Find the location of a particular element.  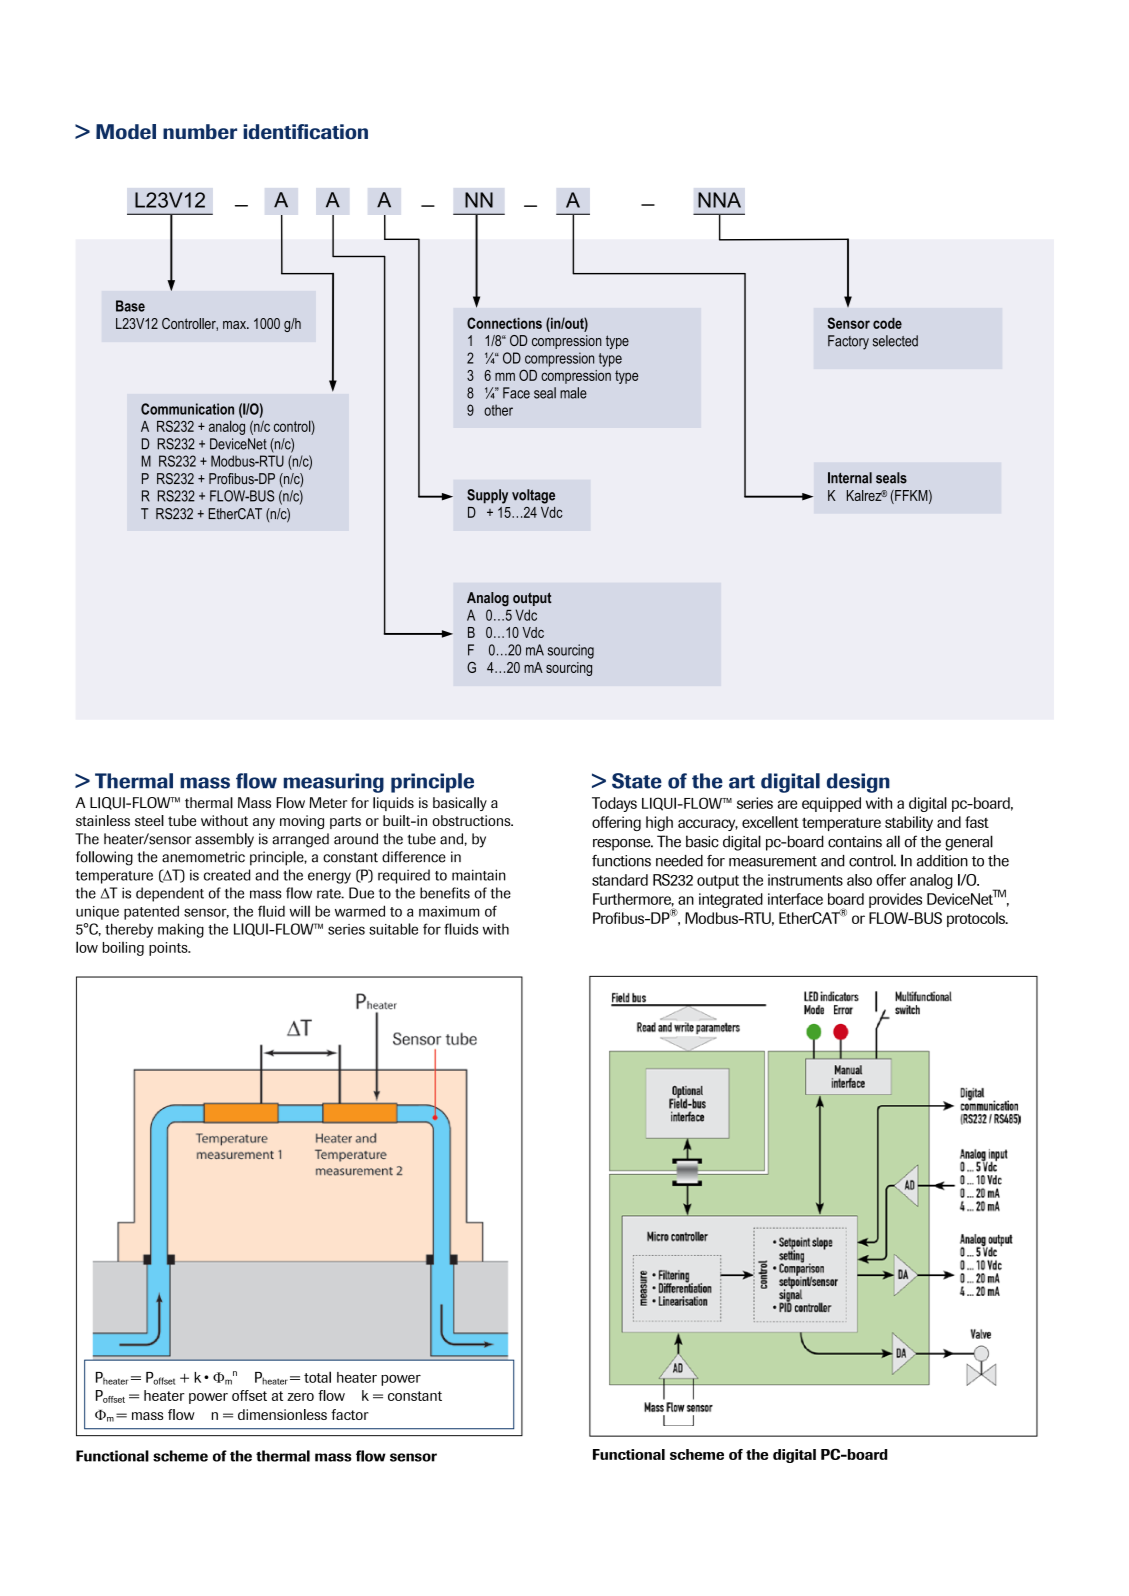

points is located at coordinates (169, 949).
